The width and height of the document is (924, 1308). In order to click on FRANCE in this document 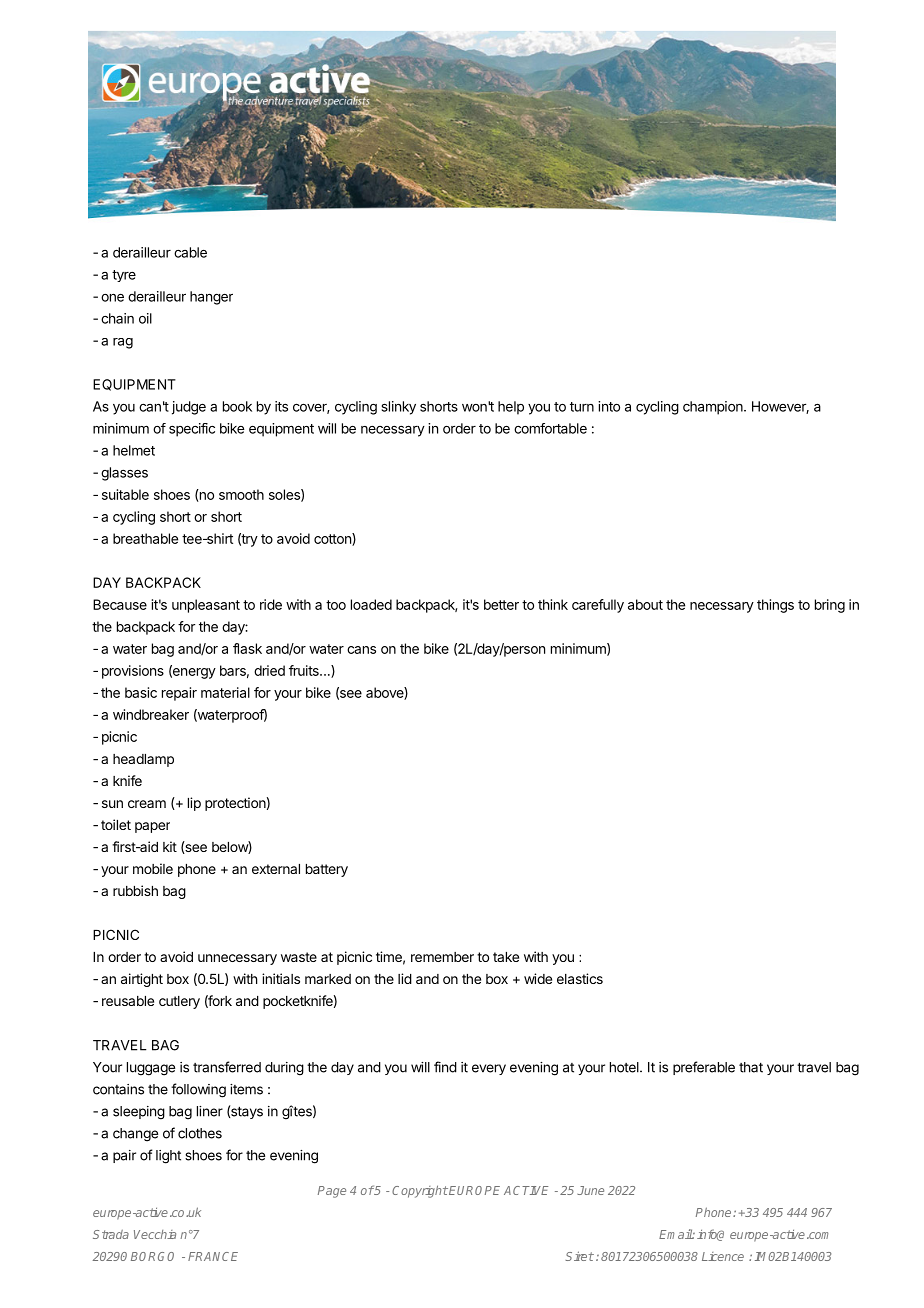, I will do `click(213, 1256)`.
